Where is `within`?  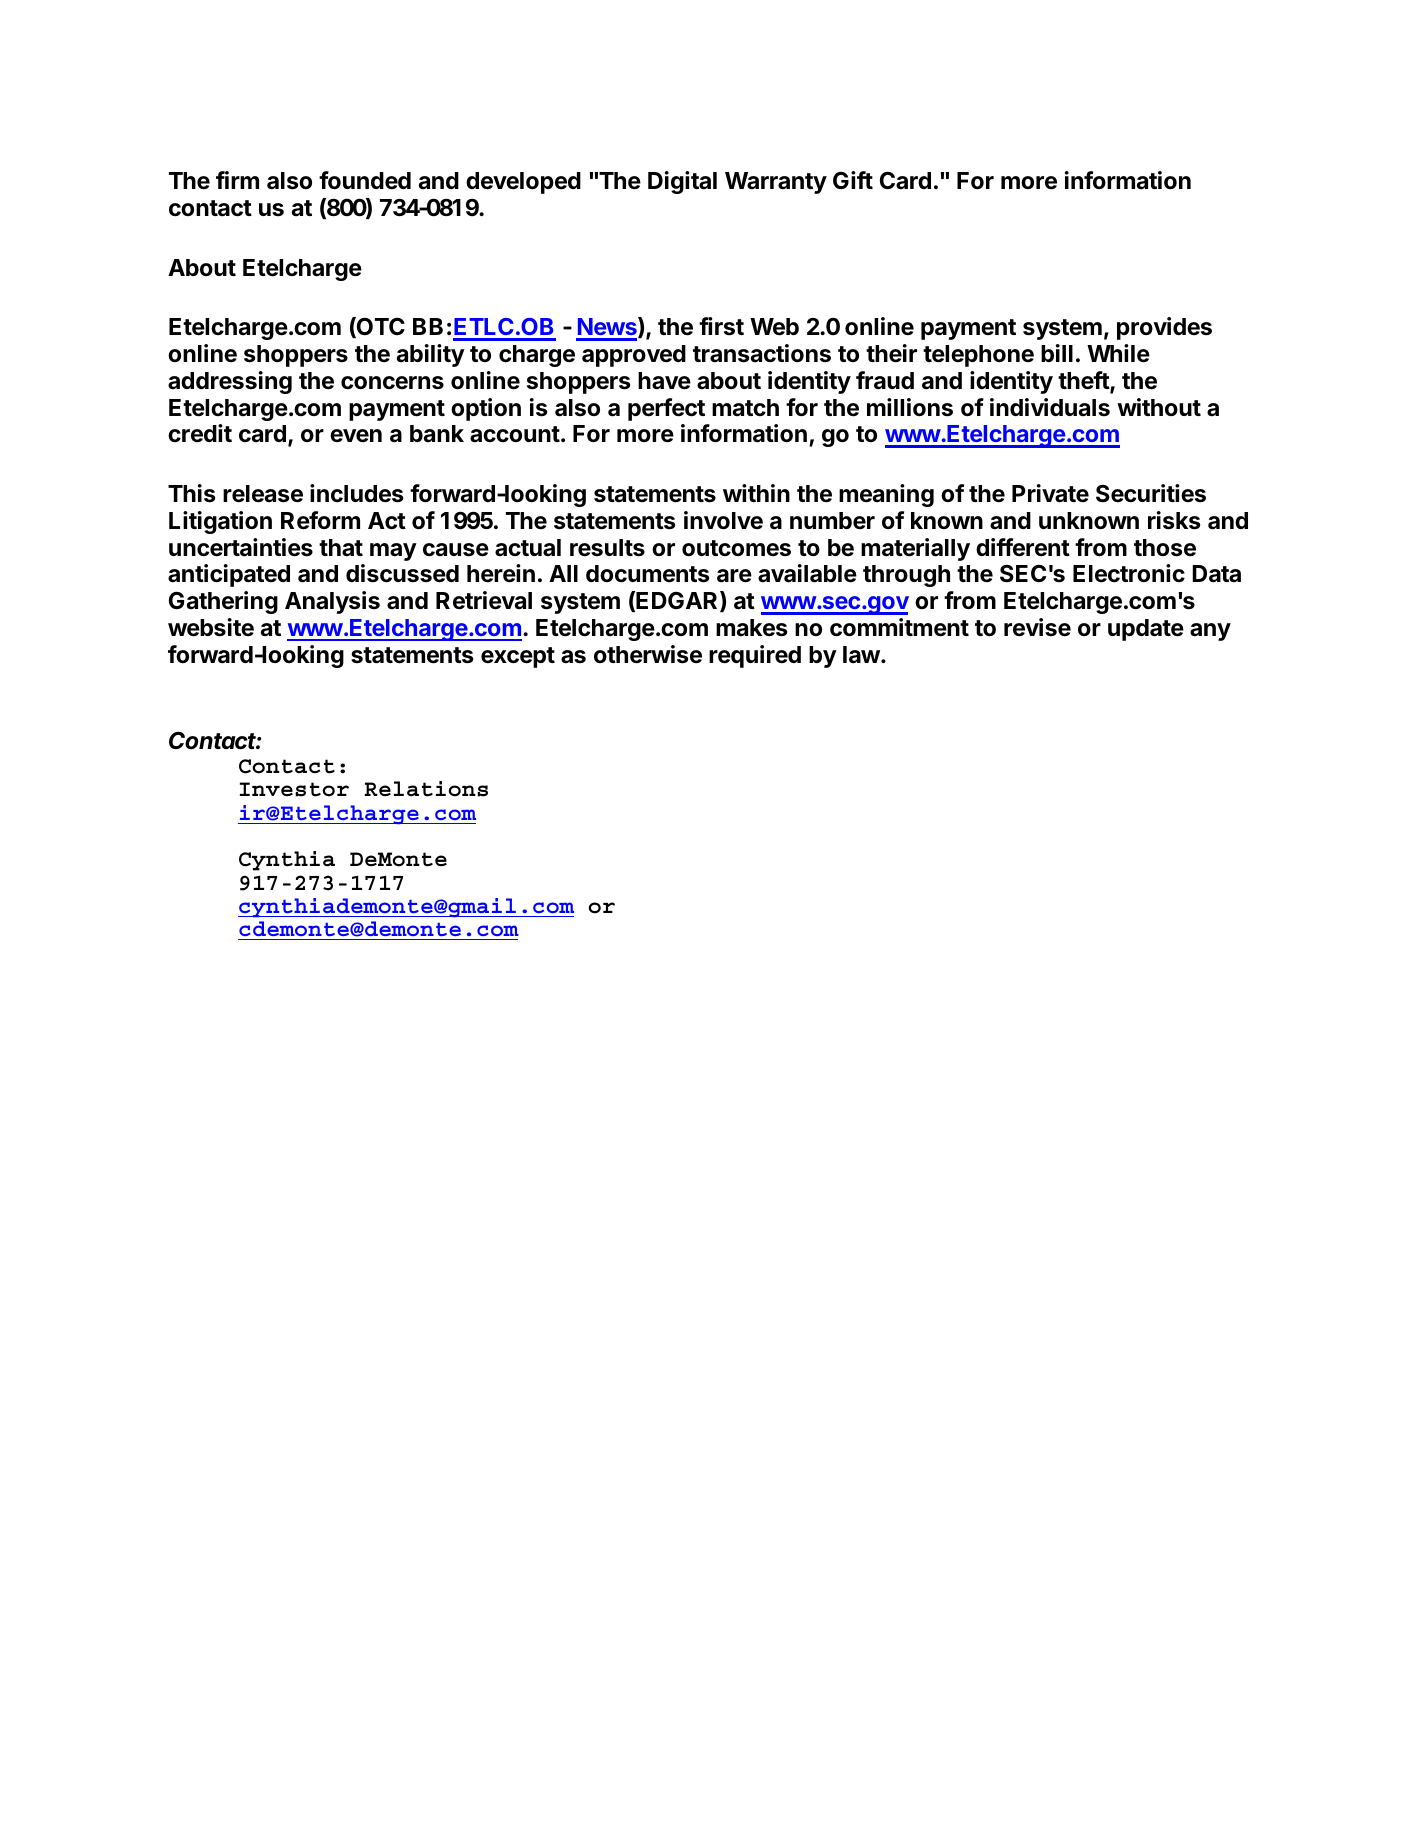
within is located at coordinates (756, 493).
